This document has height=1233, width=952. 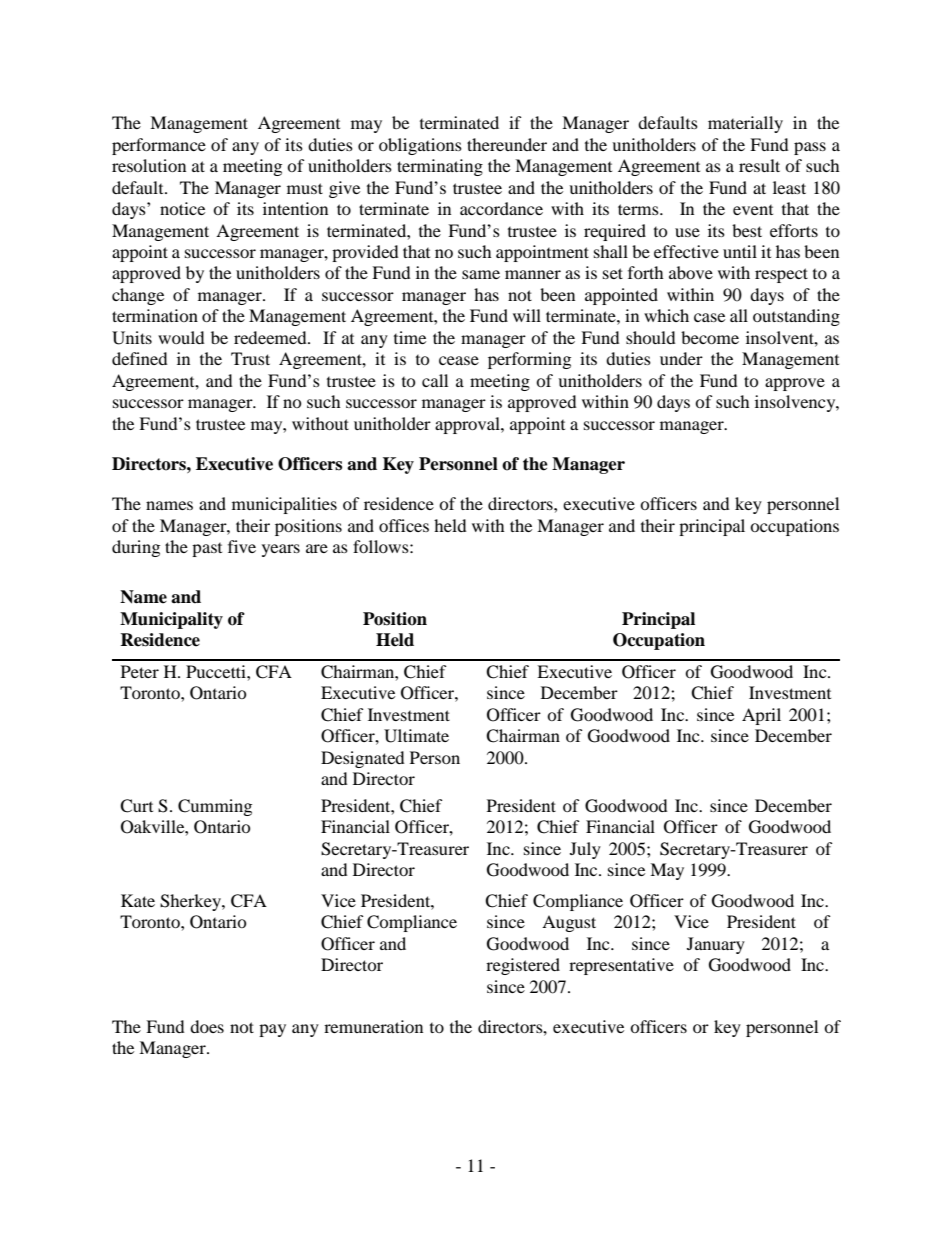 What do you see at coordinates (440, 167) in the document?
I see `terminating` at bounding box center [440, 167].
